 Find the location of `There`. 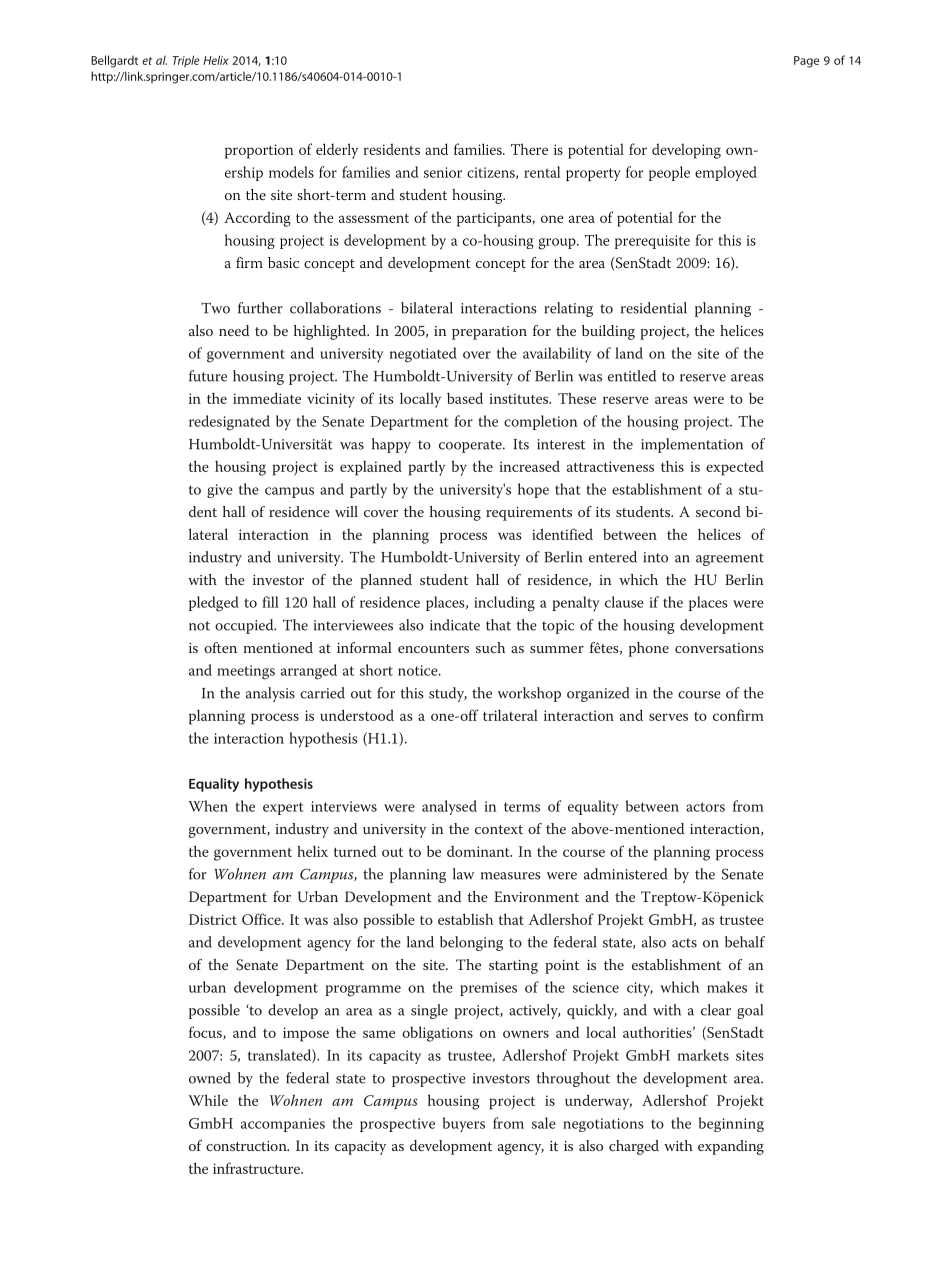

There is located at coordinates (529, 149).
